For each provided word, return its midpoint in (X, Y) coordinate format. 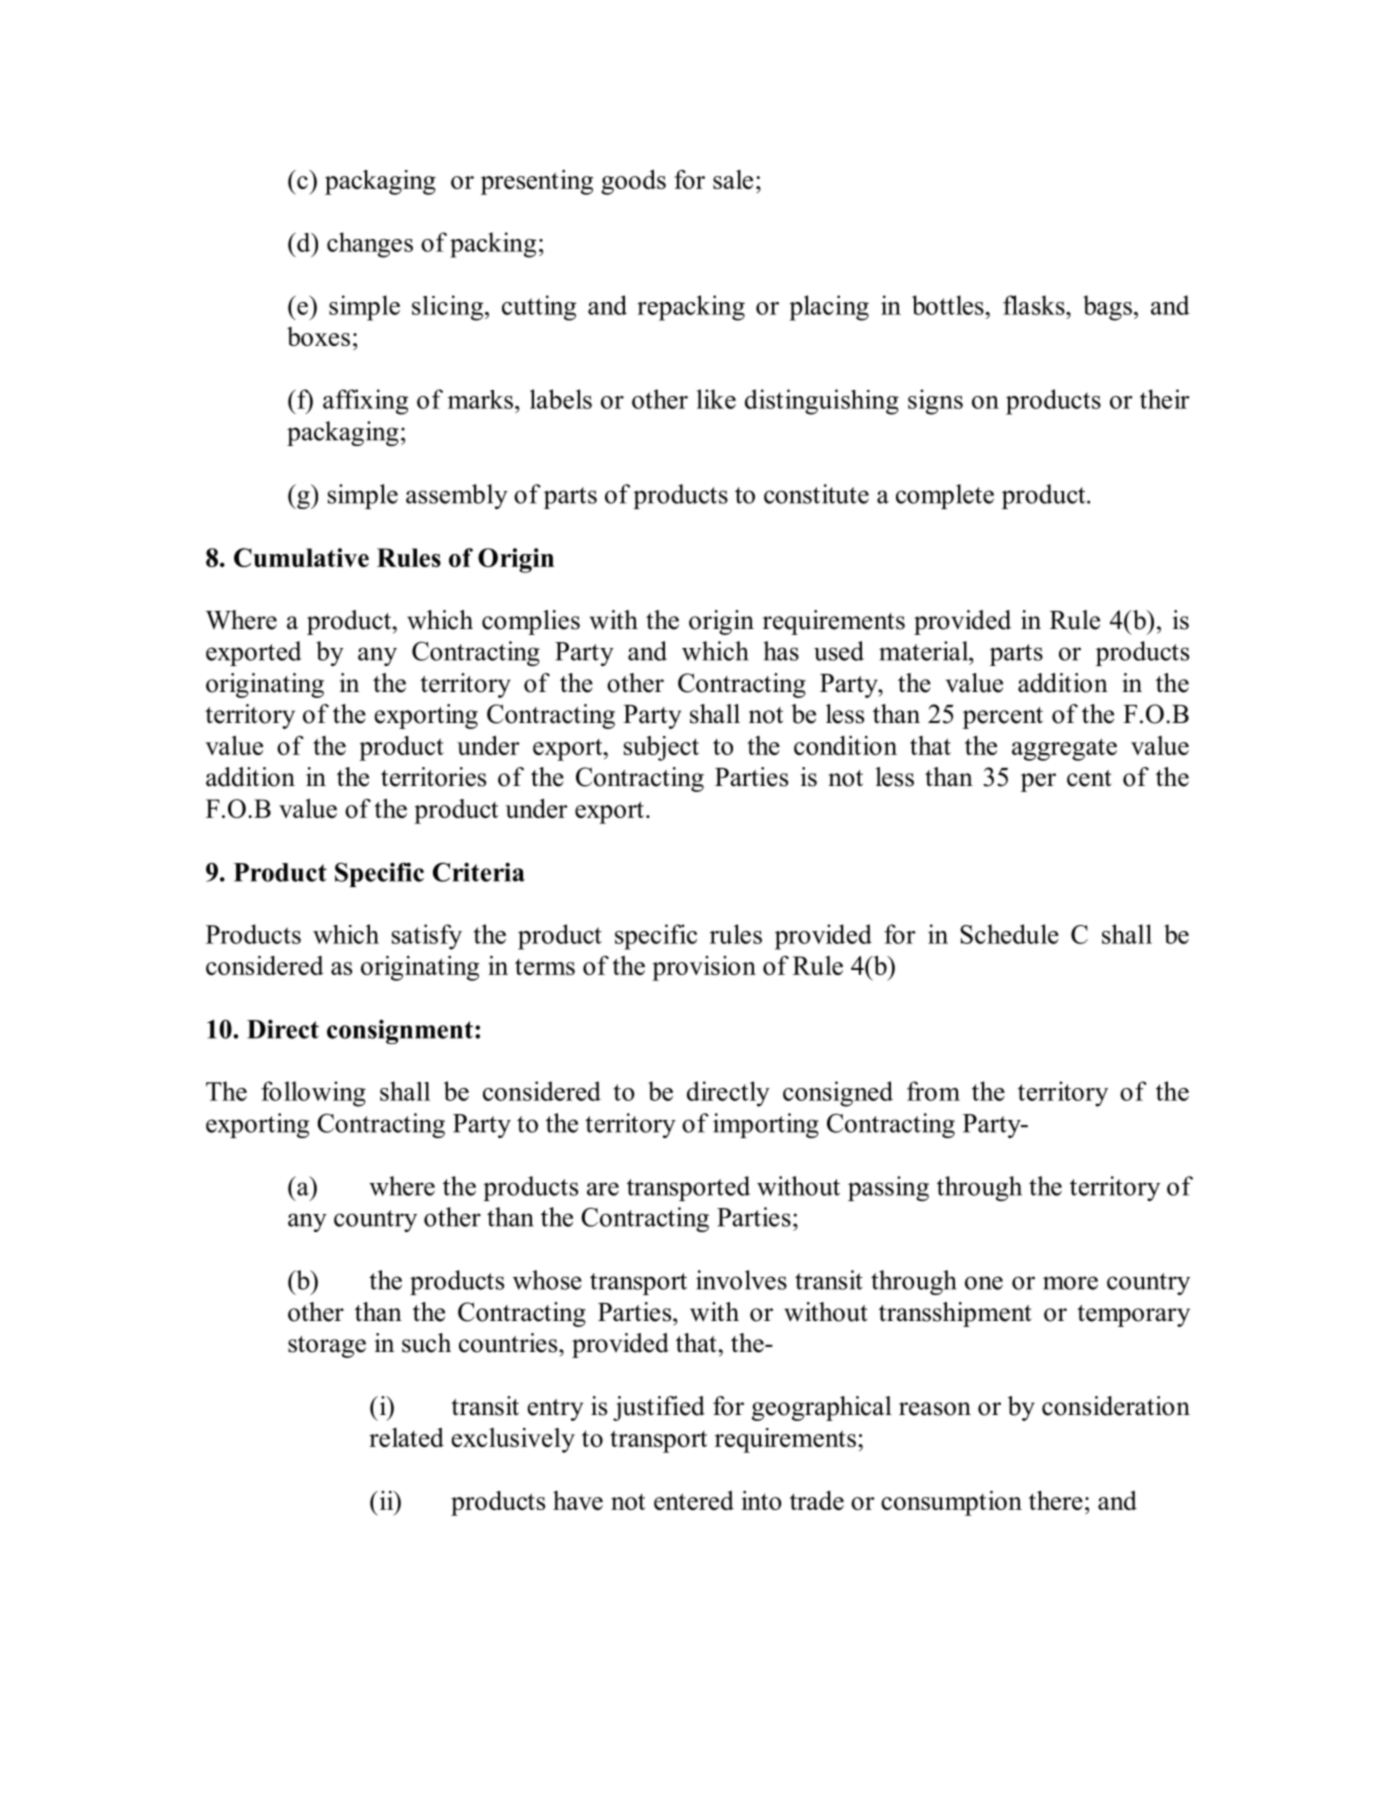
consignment (400, 1031)
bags (1107, 308)
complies (531, 622)
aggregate (1064, 749)
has (781, 651)
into (762, 1500)
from (933, 1091)
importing (766, 1125)
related (406, 1437)
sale (733, 179)
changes (370, 245)
